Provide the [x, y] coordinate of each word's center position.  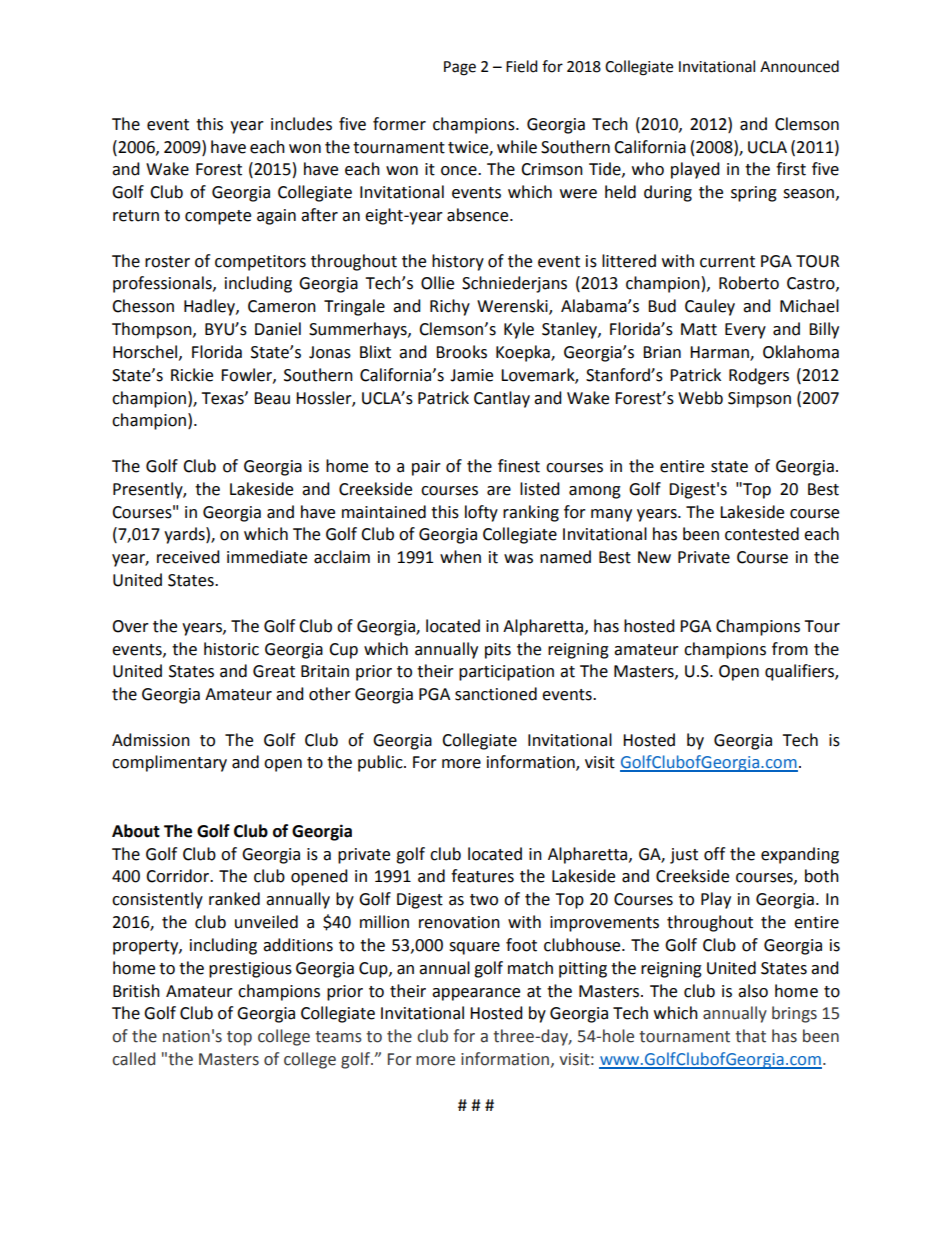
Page [460, 68]
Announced [799, 66]
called [133, 1059]
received [188, 557]
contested [762, 534]
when [460, 557]
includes [301, 124]
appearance [476, 994]
